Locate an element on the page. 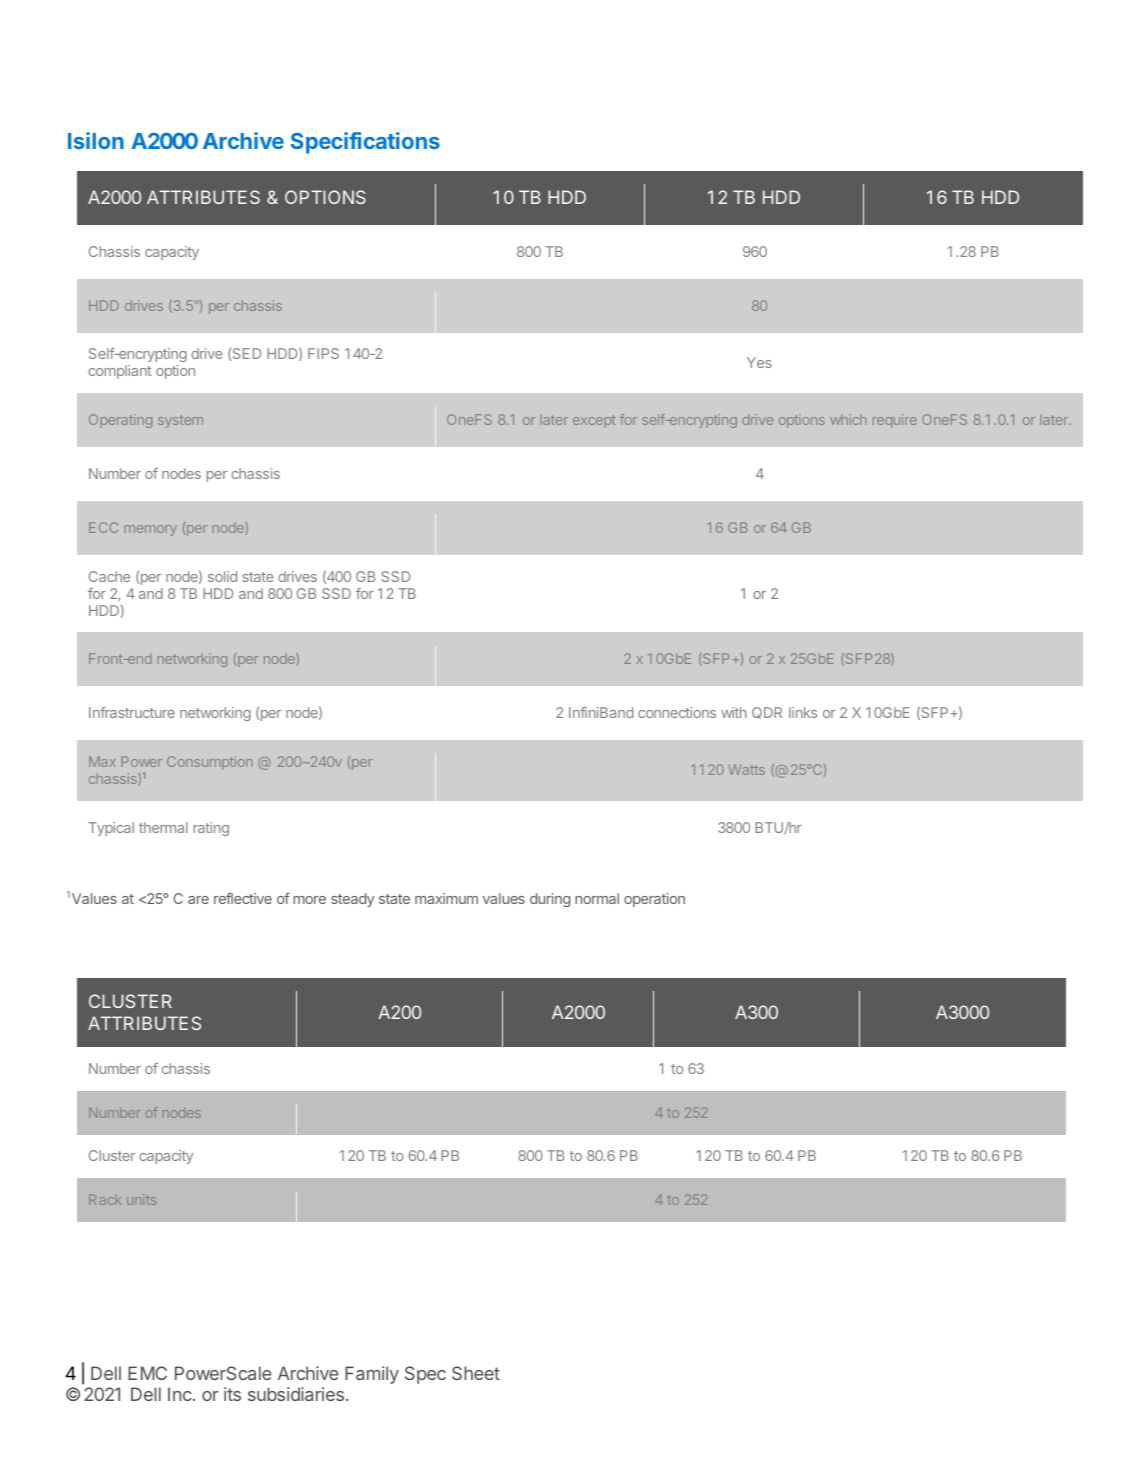  Yes is located at coordinates (759, 362).
